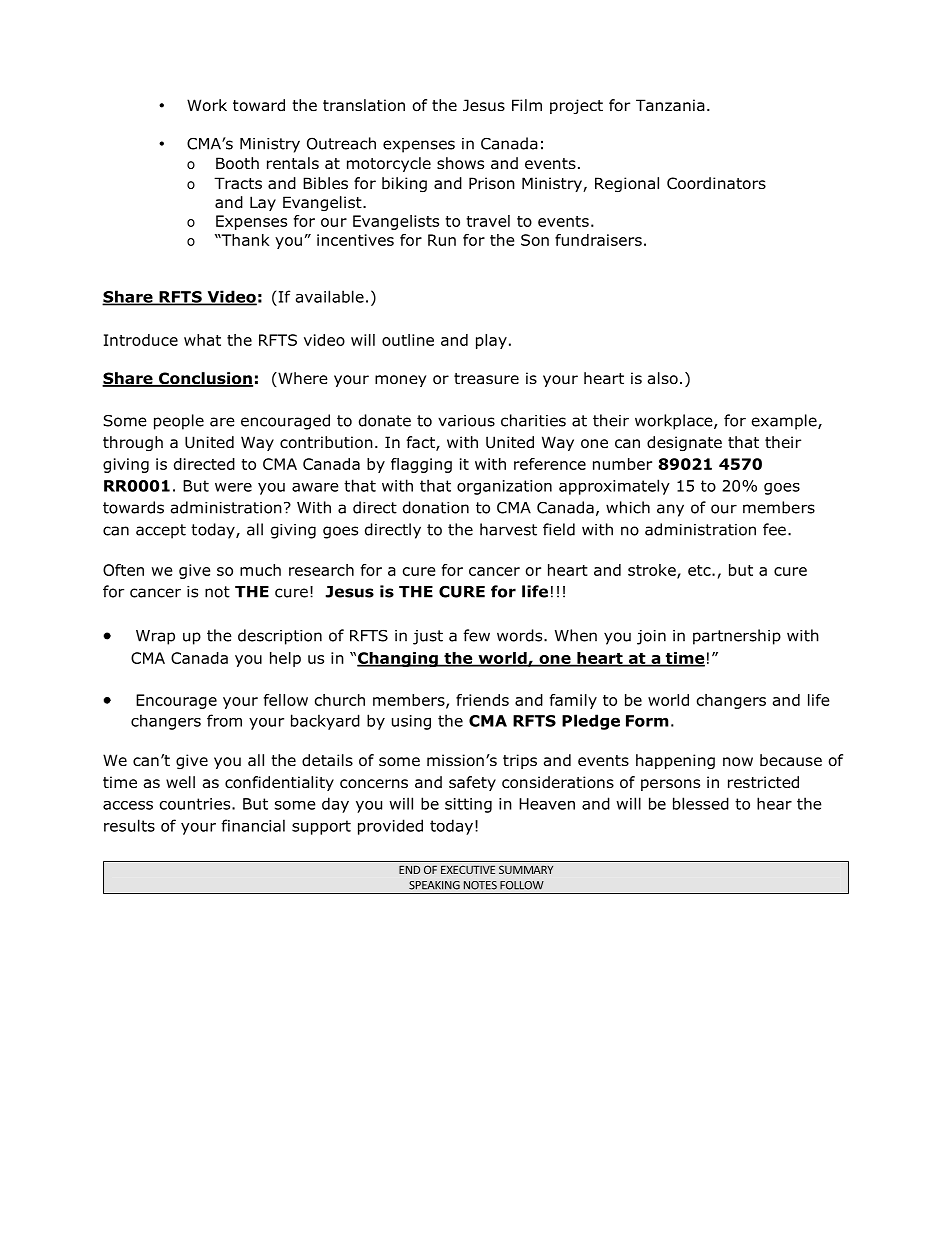 This document has width=952, height=1233. I want to click on shows, so click(460, 163).
